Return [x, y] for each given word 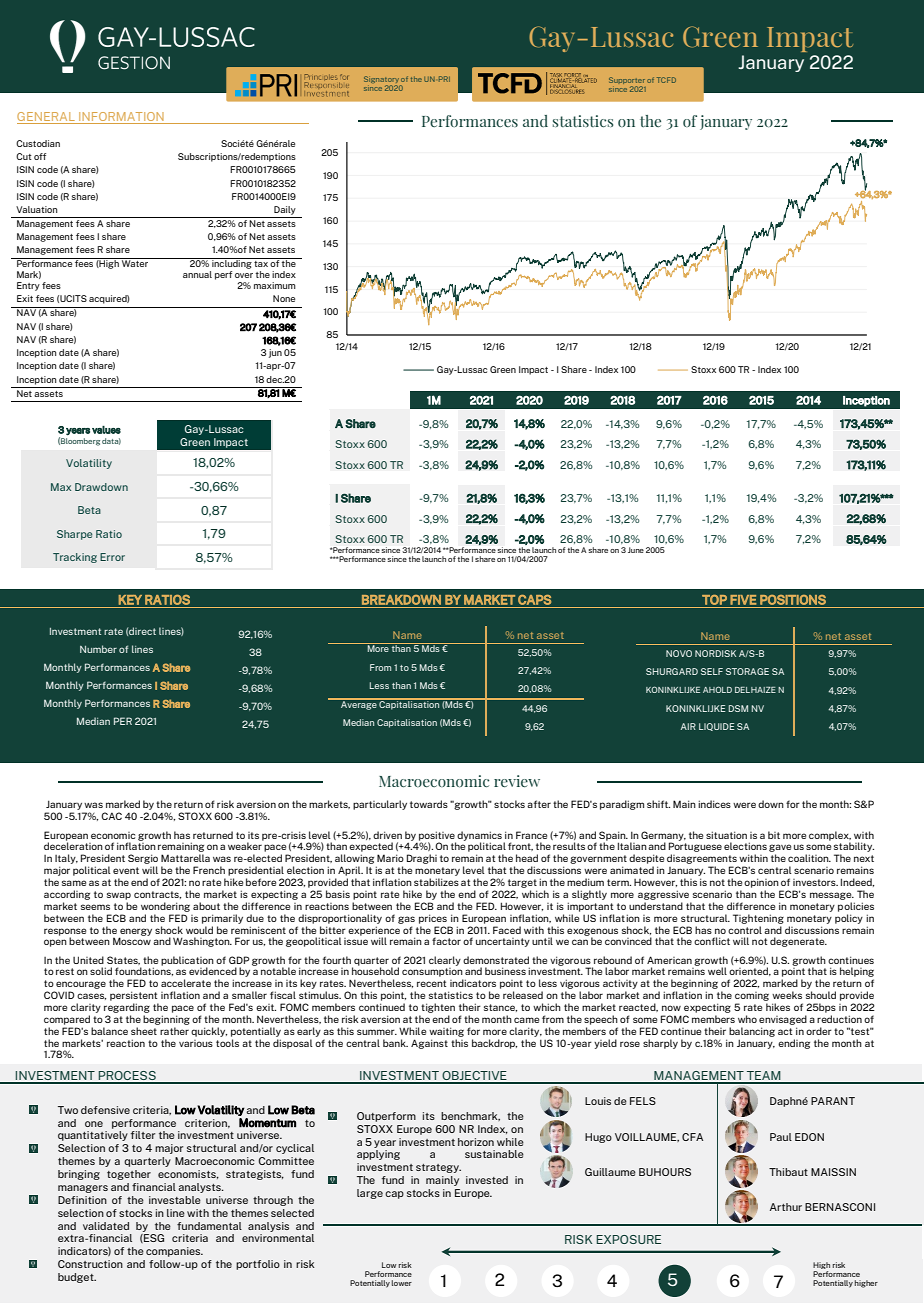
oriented [750, 971]
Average [359, 704]
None [284, 298]
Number [98, 649]
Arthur [786, 1207]
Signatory [382, 81]
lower [402, 1283]
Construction [90, 1264]
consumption [432, 974]
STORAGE [747, 671]
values [106, 430]
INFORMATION [121, 116]
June [636, 550]
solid [101, 971]
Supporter [627, 82]
